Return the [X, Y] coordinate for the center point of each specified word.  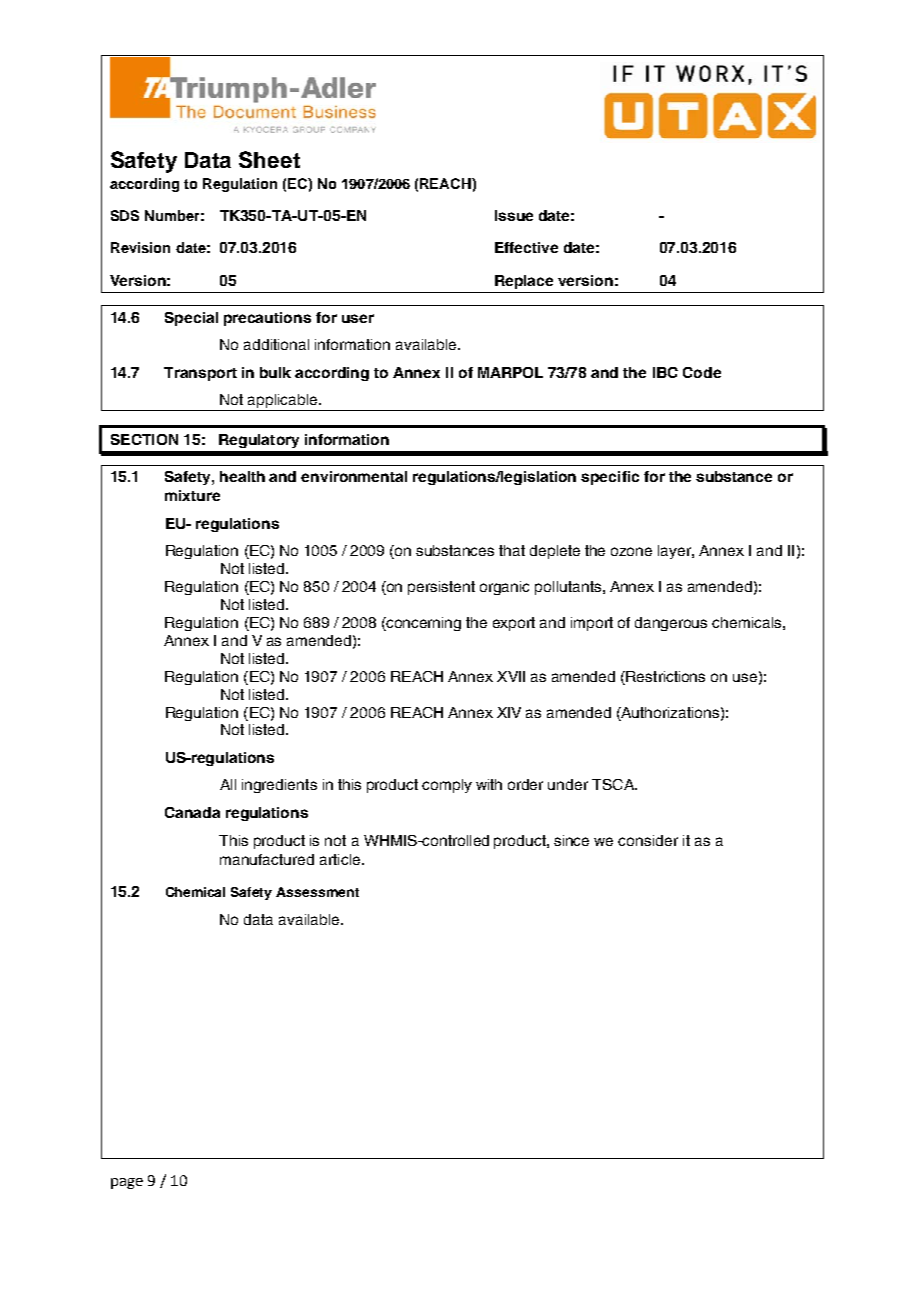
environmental [354, 476]
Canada [192, 812]
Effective [526, 247]
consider [648, 840]
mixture [192, 495]
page [127, 1183]
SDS [125, 215]
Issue [514, 215]
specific [610, 478]
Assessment [317, 892]
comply [447, 786]
